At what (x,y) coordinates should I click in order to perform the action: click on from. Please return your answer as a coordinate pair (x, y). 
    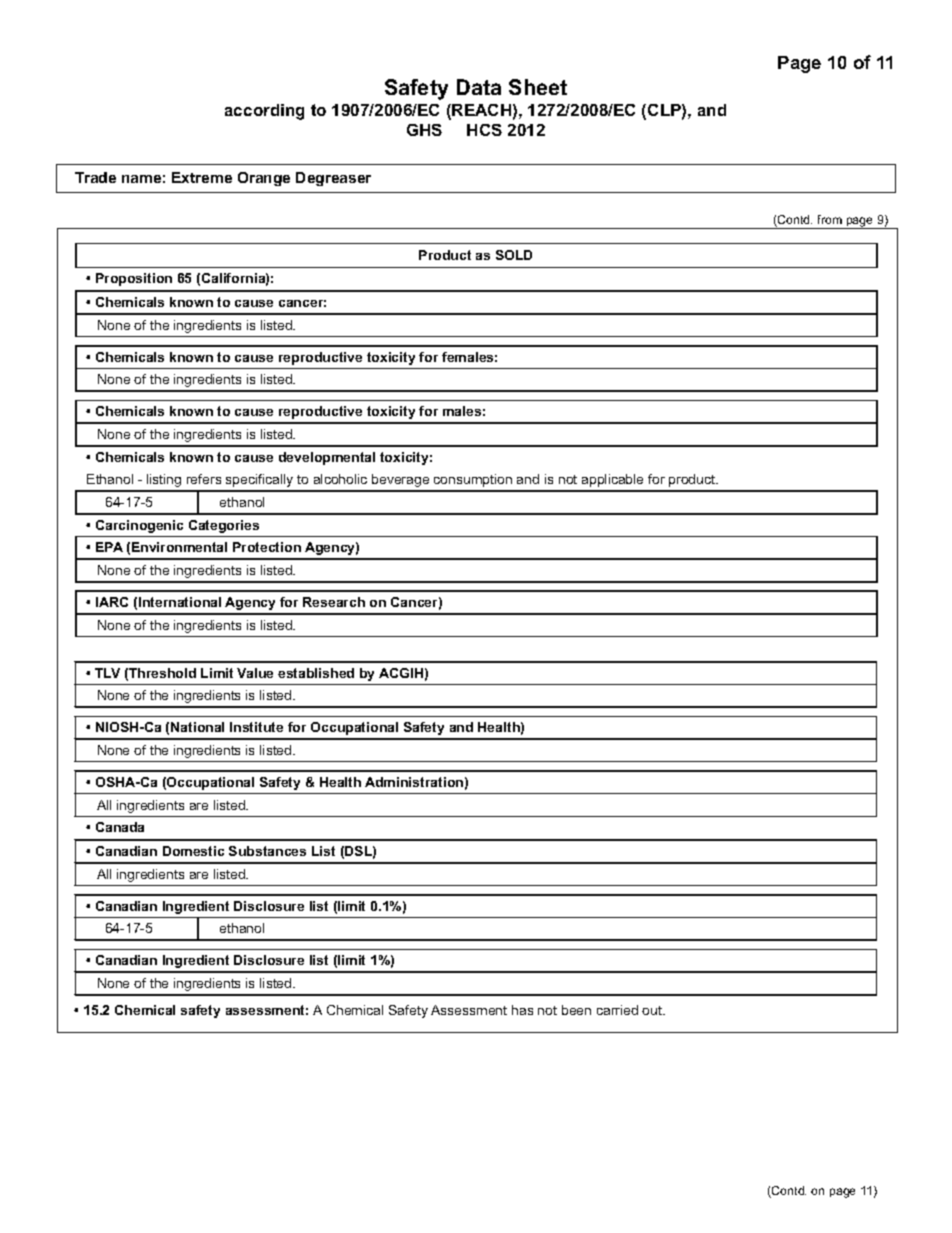
    Looking at the image, I should click on (830, 219).
